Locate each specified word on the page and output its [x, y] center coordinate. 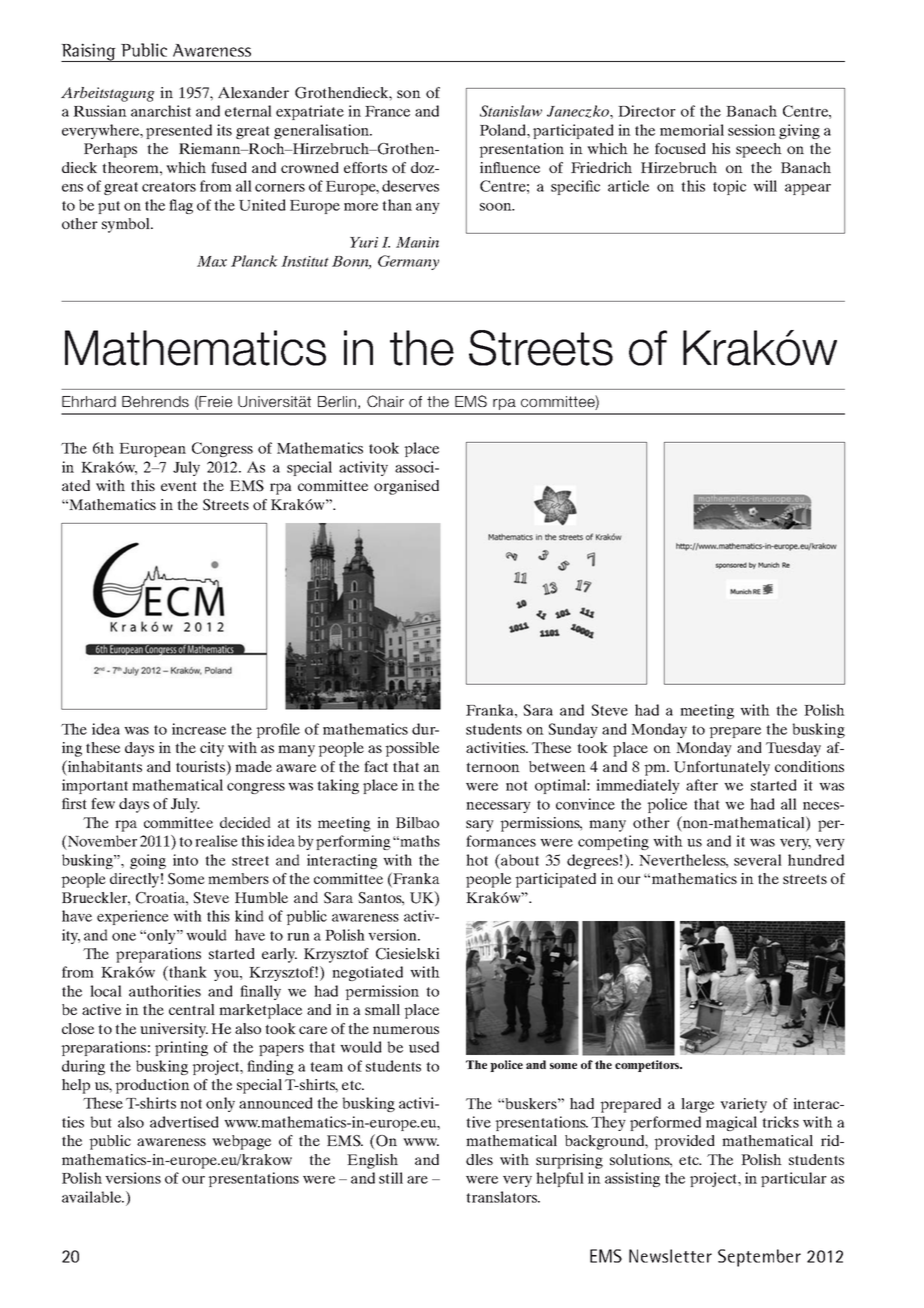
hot [477, 860]
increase [199, 729]
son [409, 94]
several [758, 860]
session [752, 130]
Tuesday [793, 749]
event [179, 486]
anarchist [161, 111]
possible [412, 749]
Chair [385, 401]
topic [729, 187]
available [93, 1197]
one [124, 937]
